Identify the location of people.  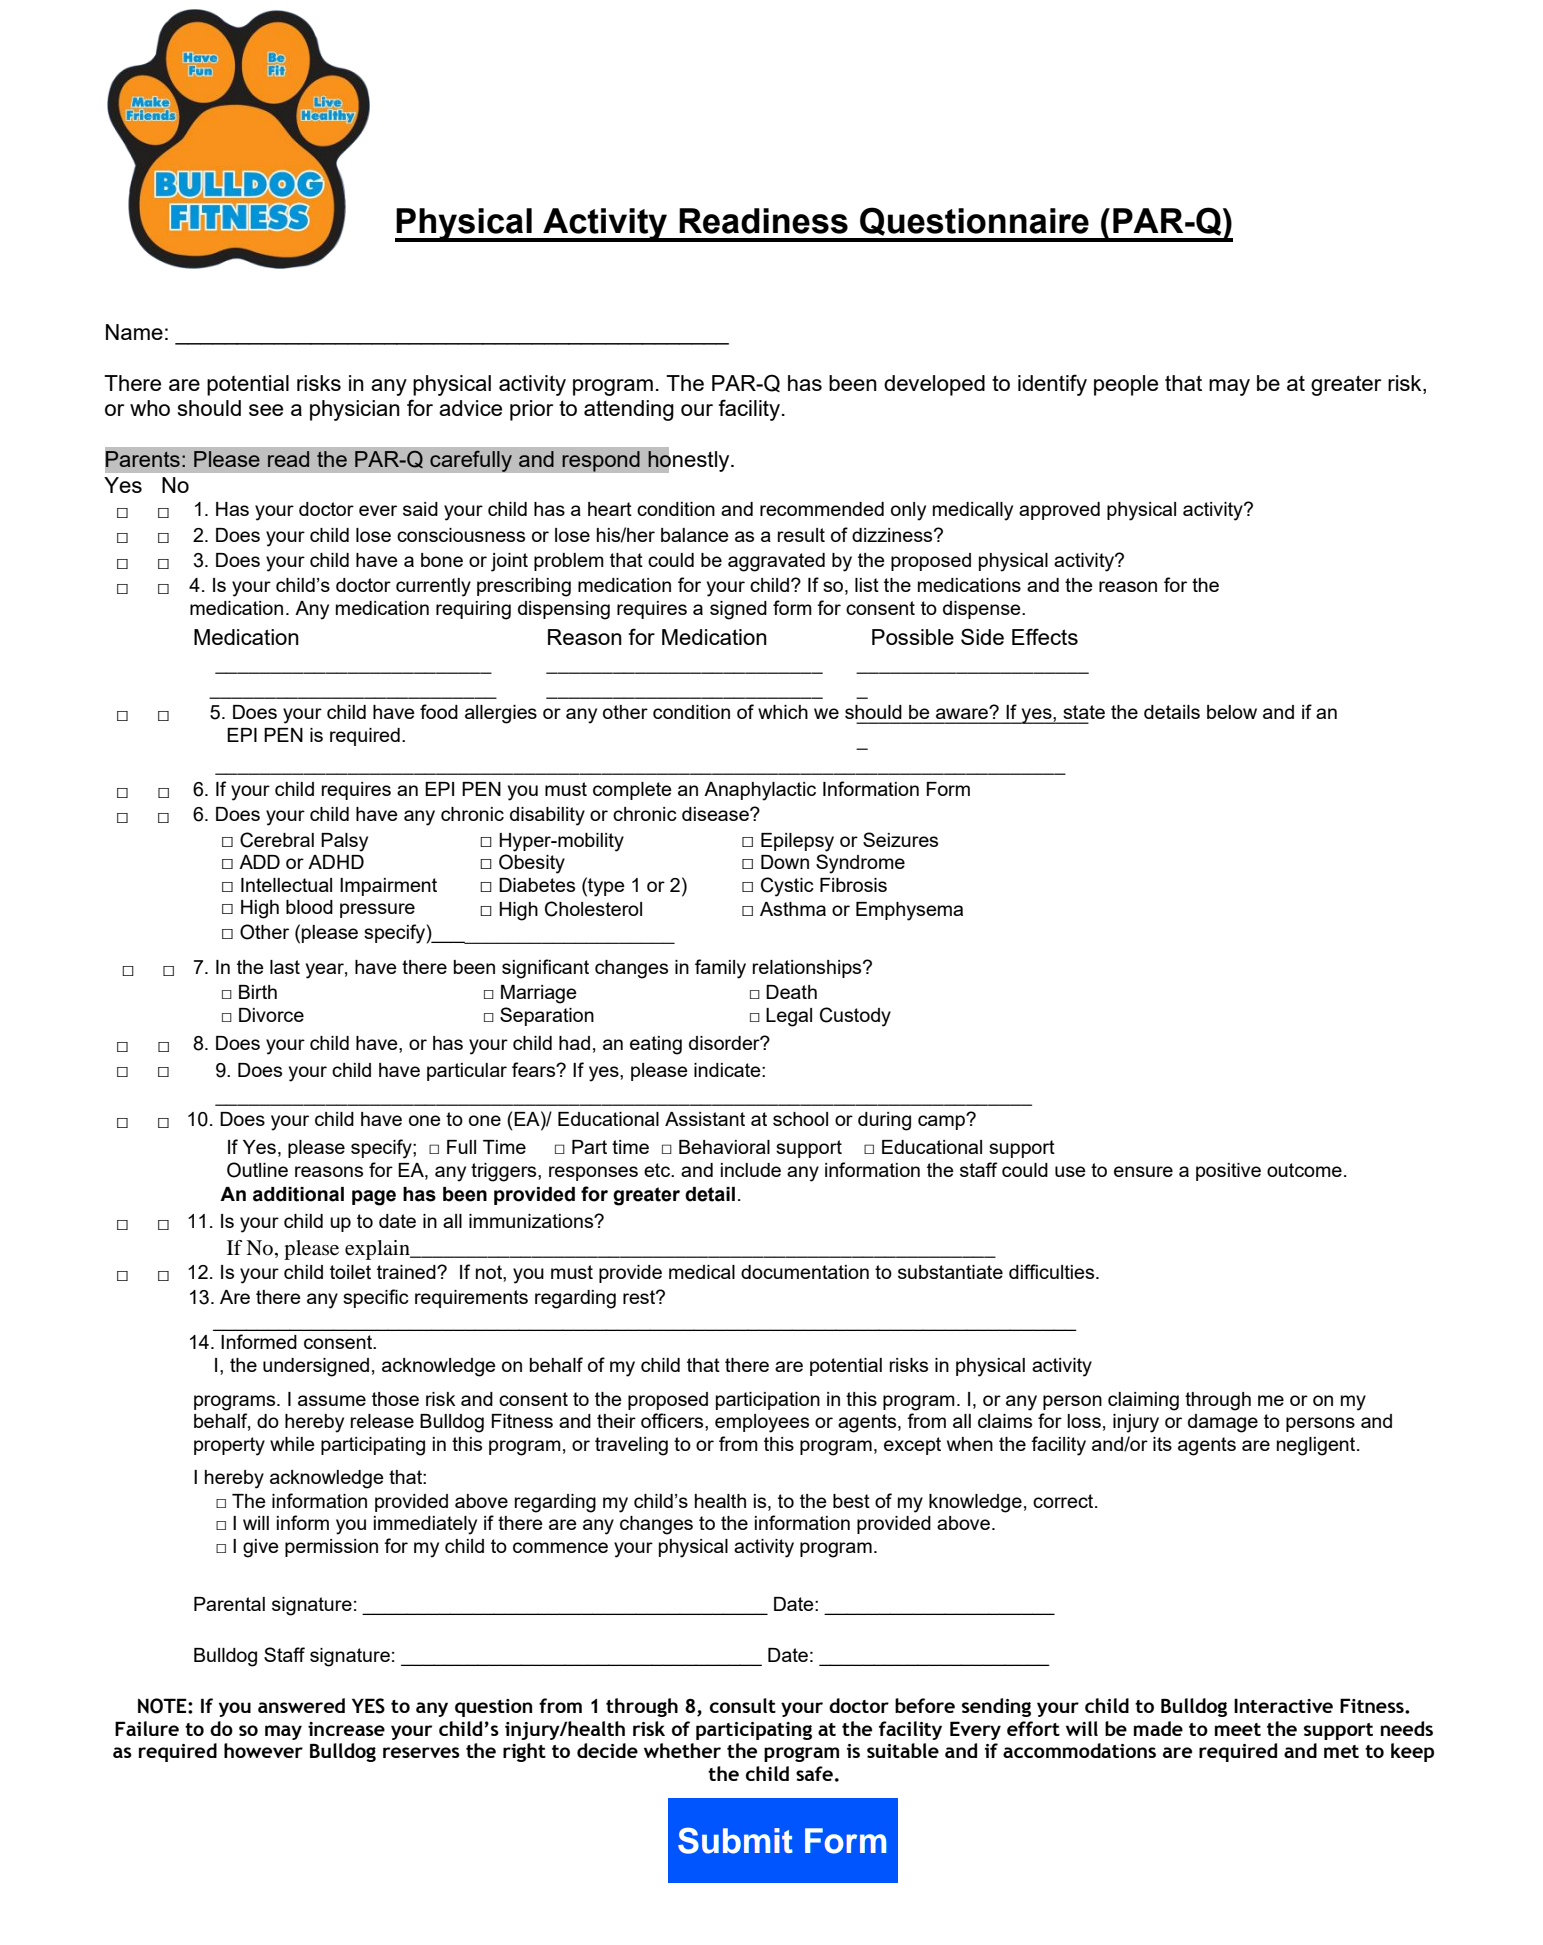
(1126, 385).
